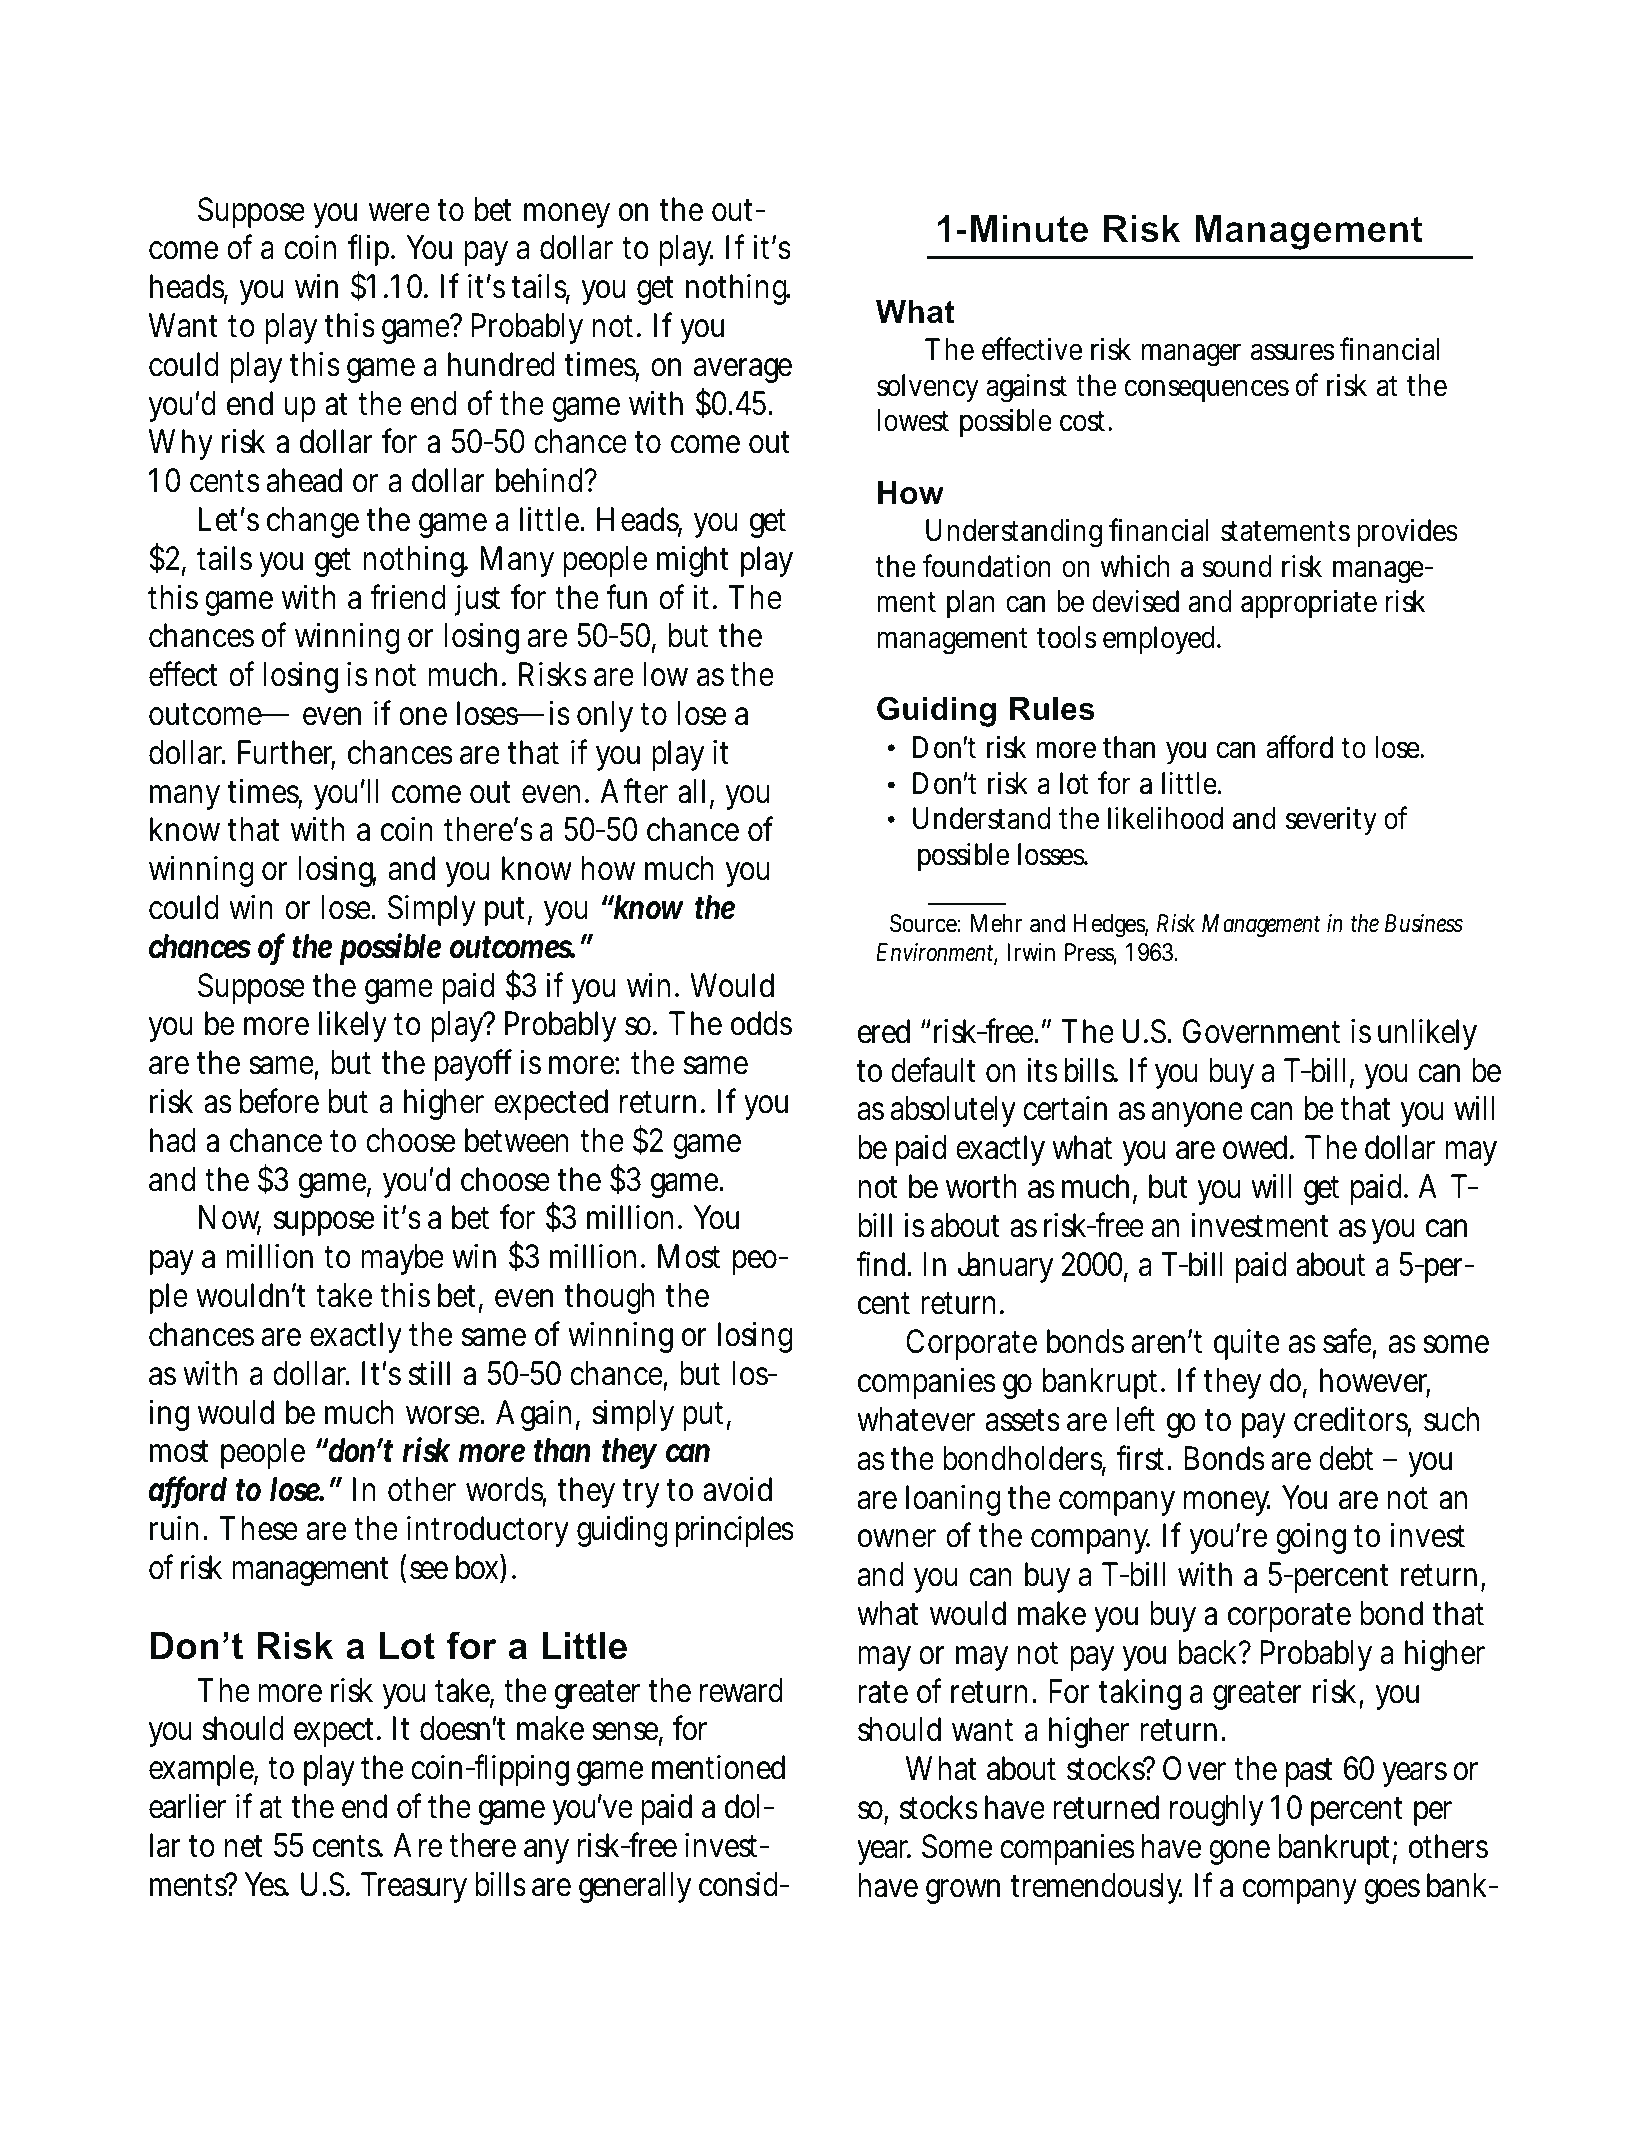 The width and height of the page is (1649, 2133). What do you see at coordinates (634, 791) in the page?
I see `After` at bounding box center [634, 791].
